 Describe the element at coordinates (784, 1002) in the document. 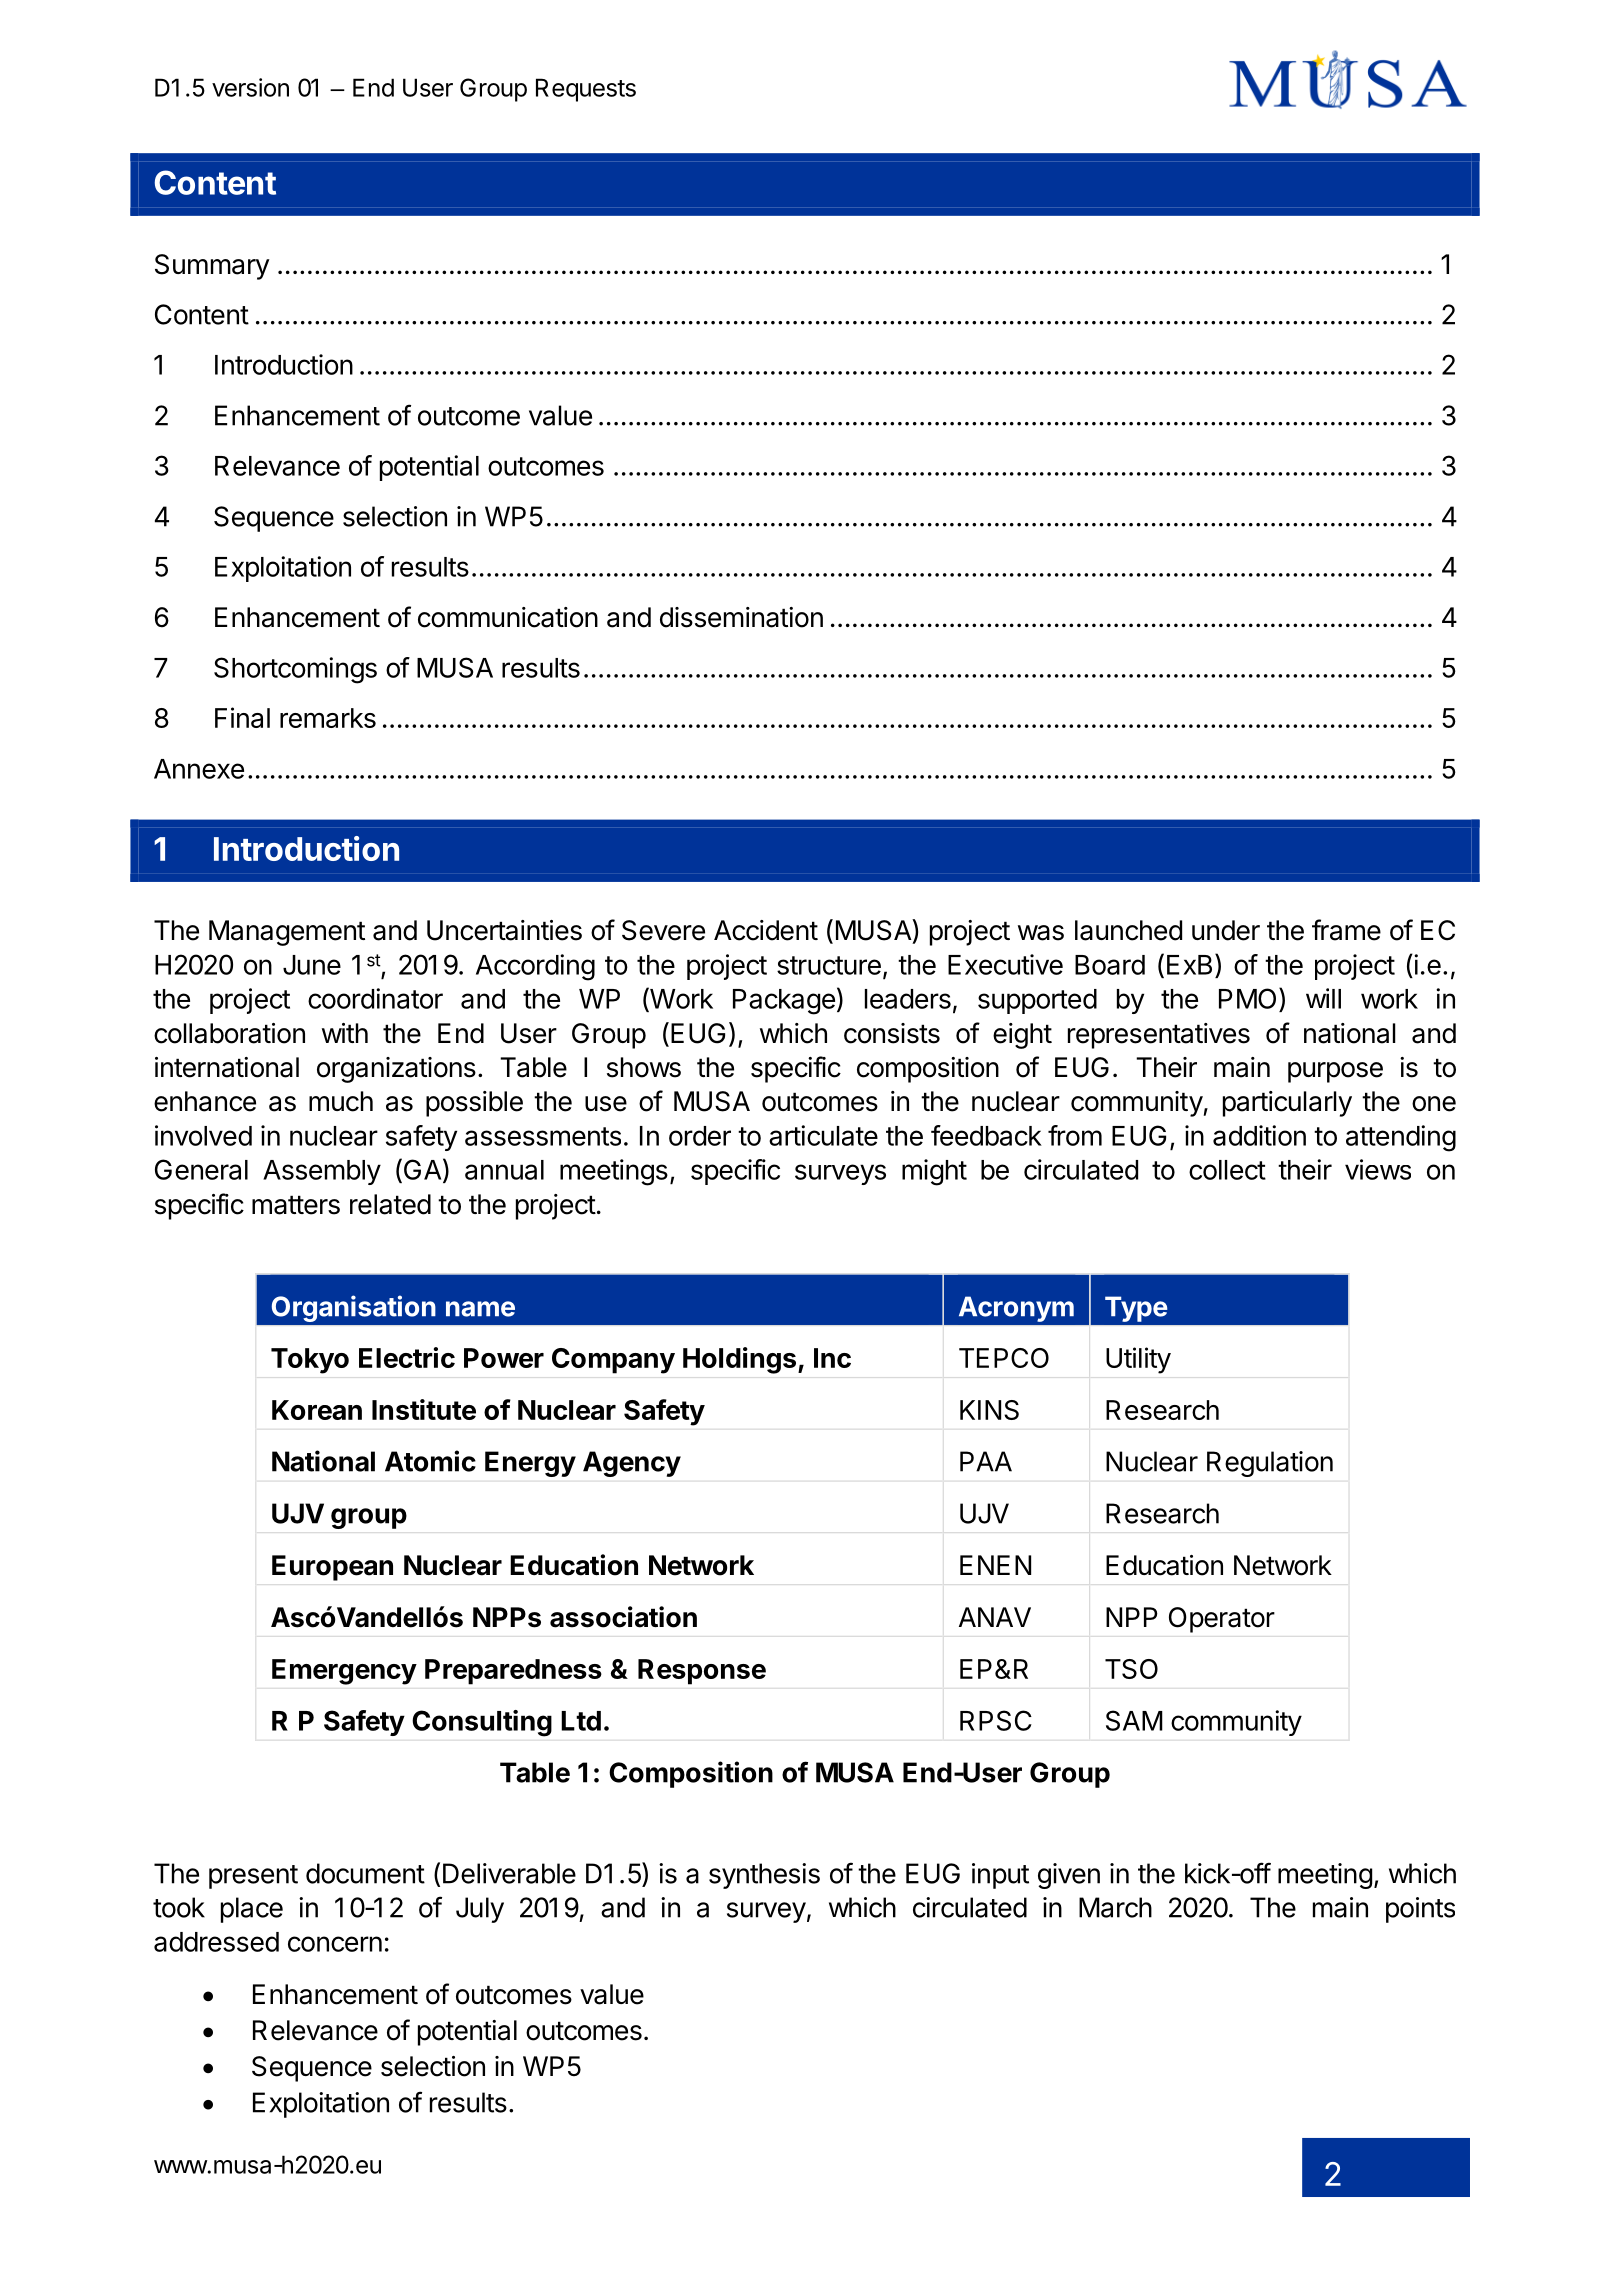

I see `Package` at that location.
